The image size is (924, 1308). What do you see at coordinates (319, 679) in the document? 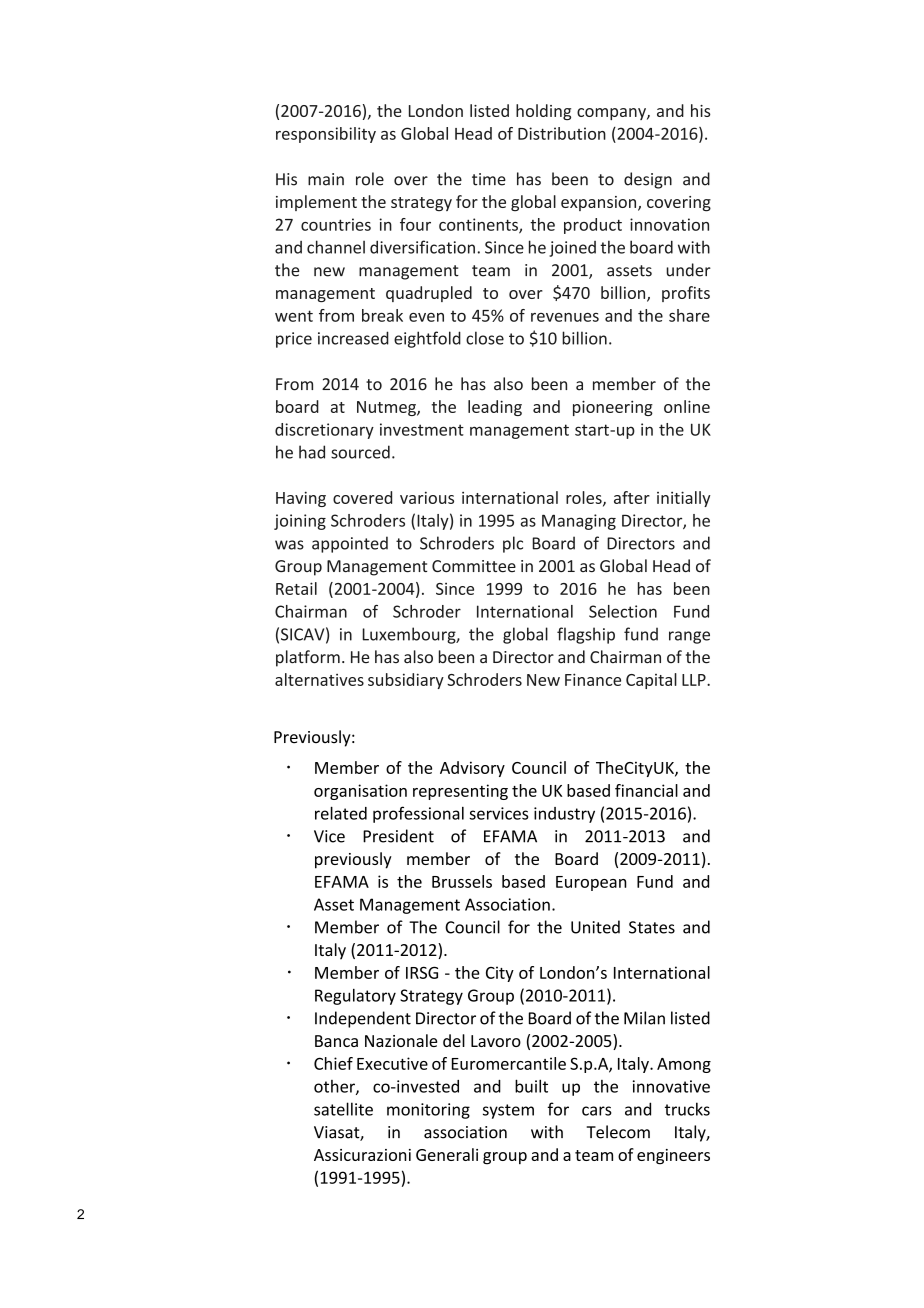
I see `alternatives` at bounding box center [319, 679].
